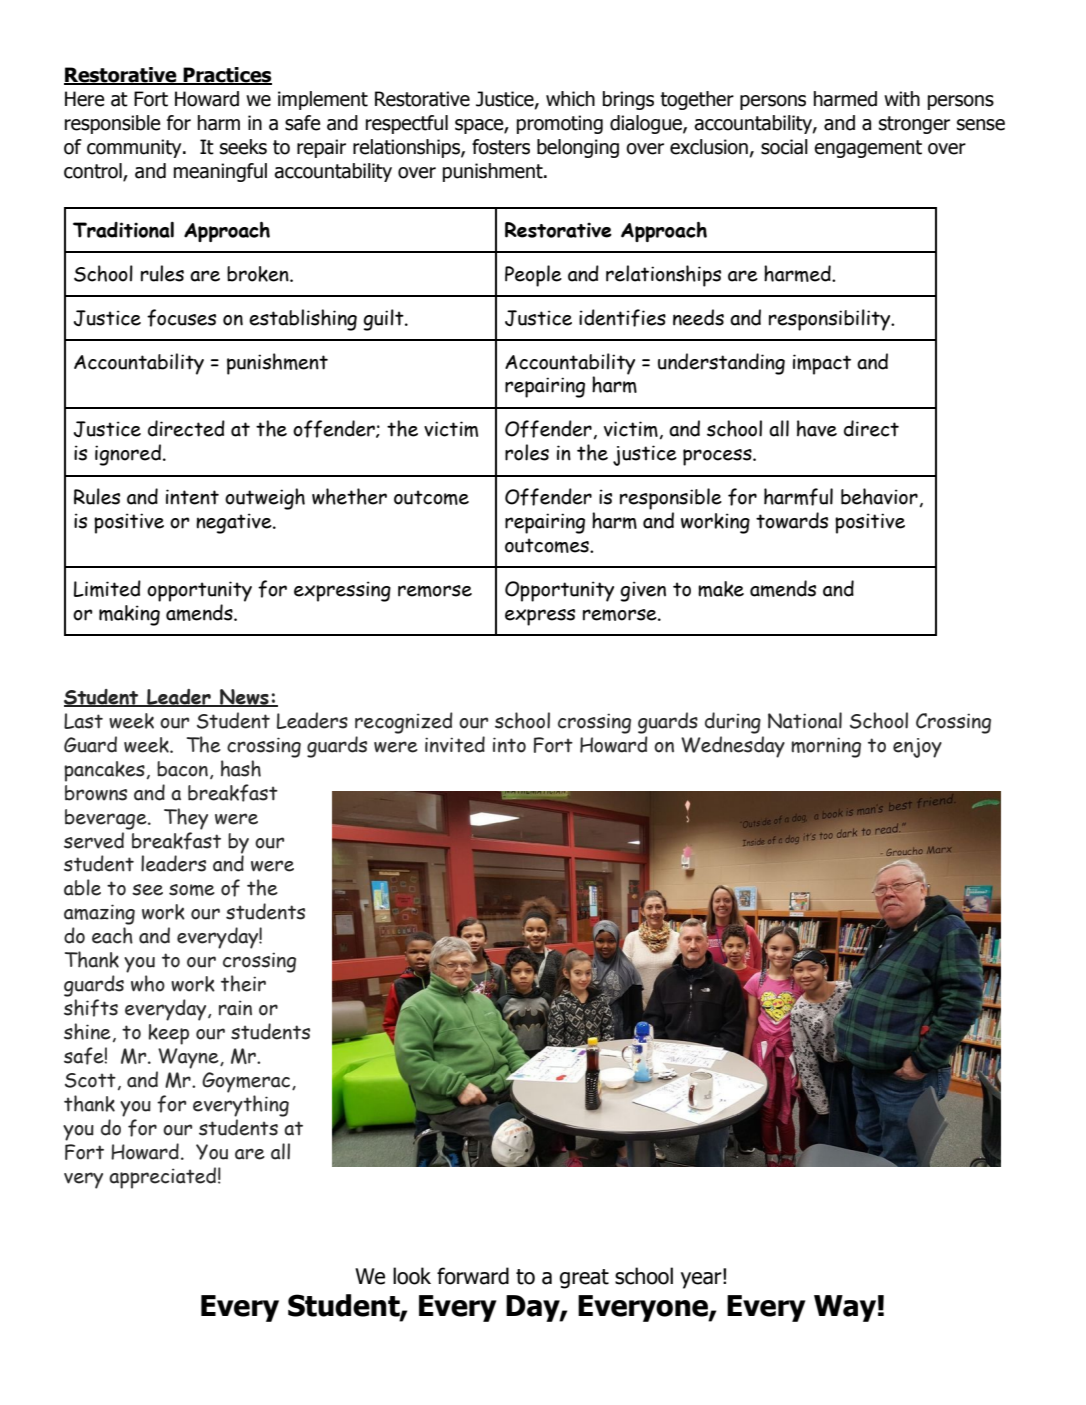 This document has width=1086, height=1405. I want to click on News, so click(244, 698).
